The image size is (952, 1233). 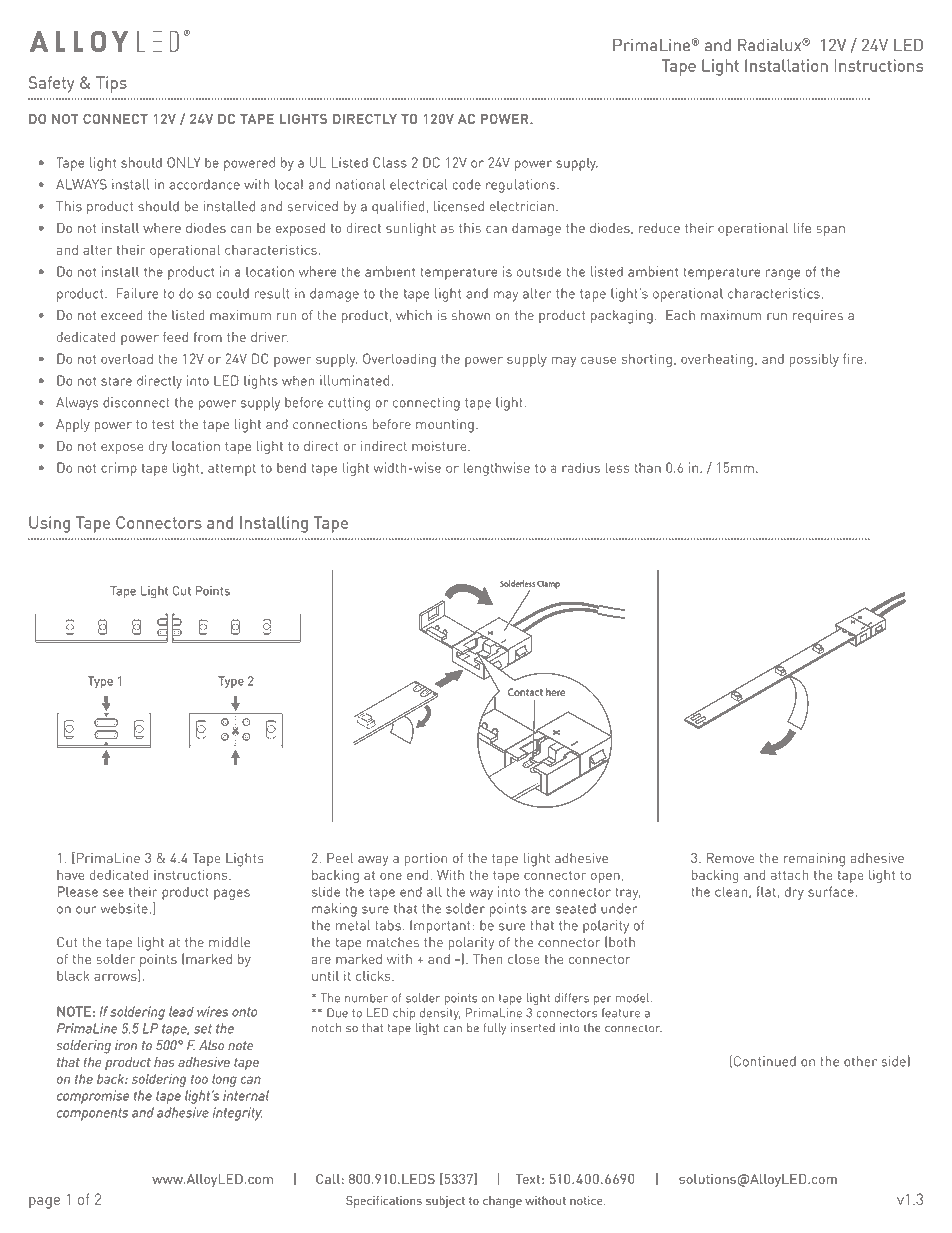 I want to click on flat, so click(x=766, y=891).
